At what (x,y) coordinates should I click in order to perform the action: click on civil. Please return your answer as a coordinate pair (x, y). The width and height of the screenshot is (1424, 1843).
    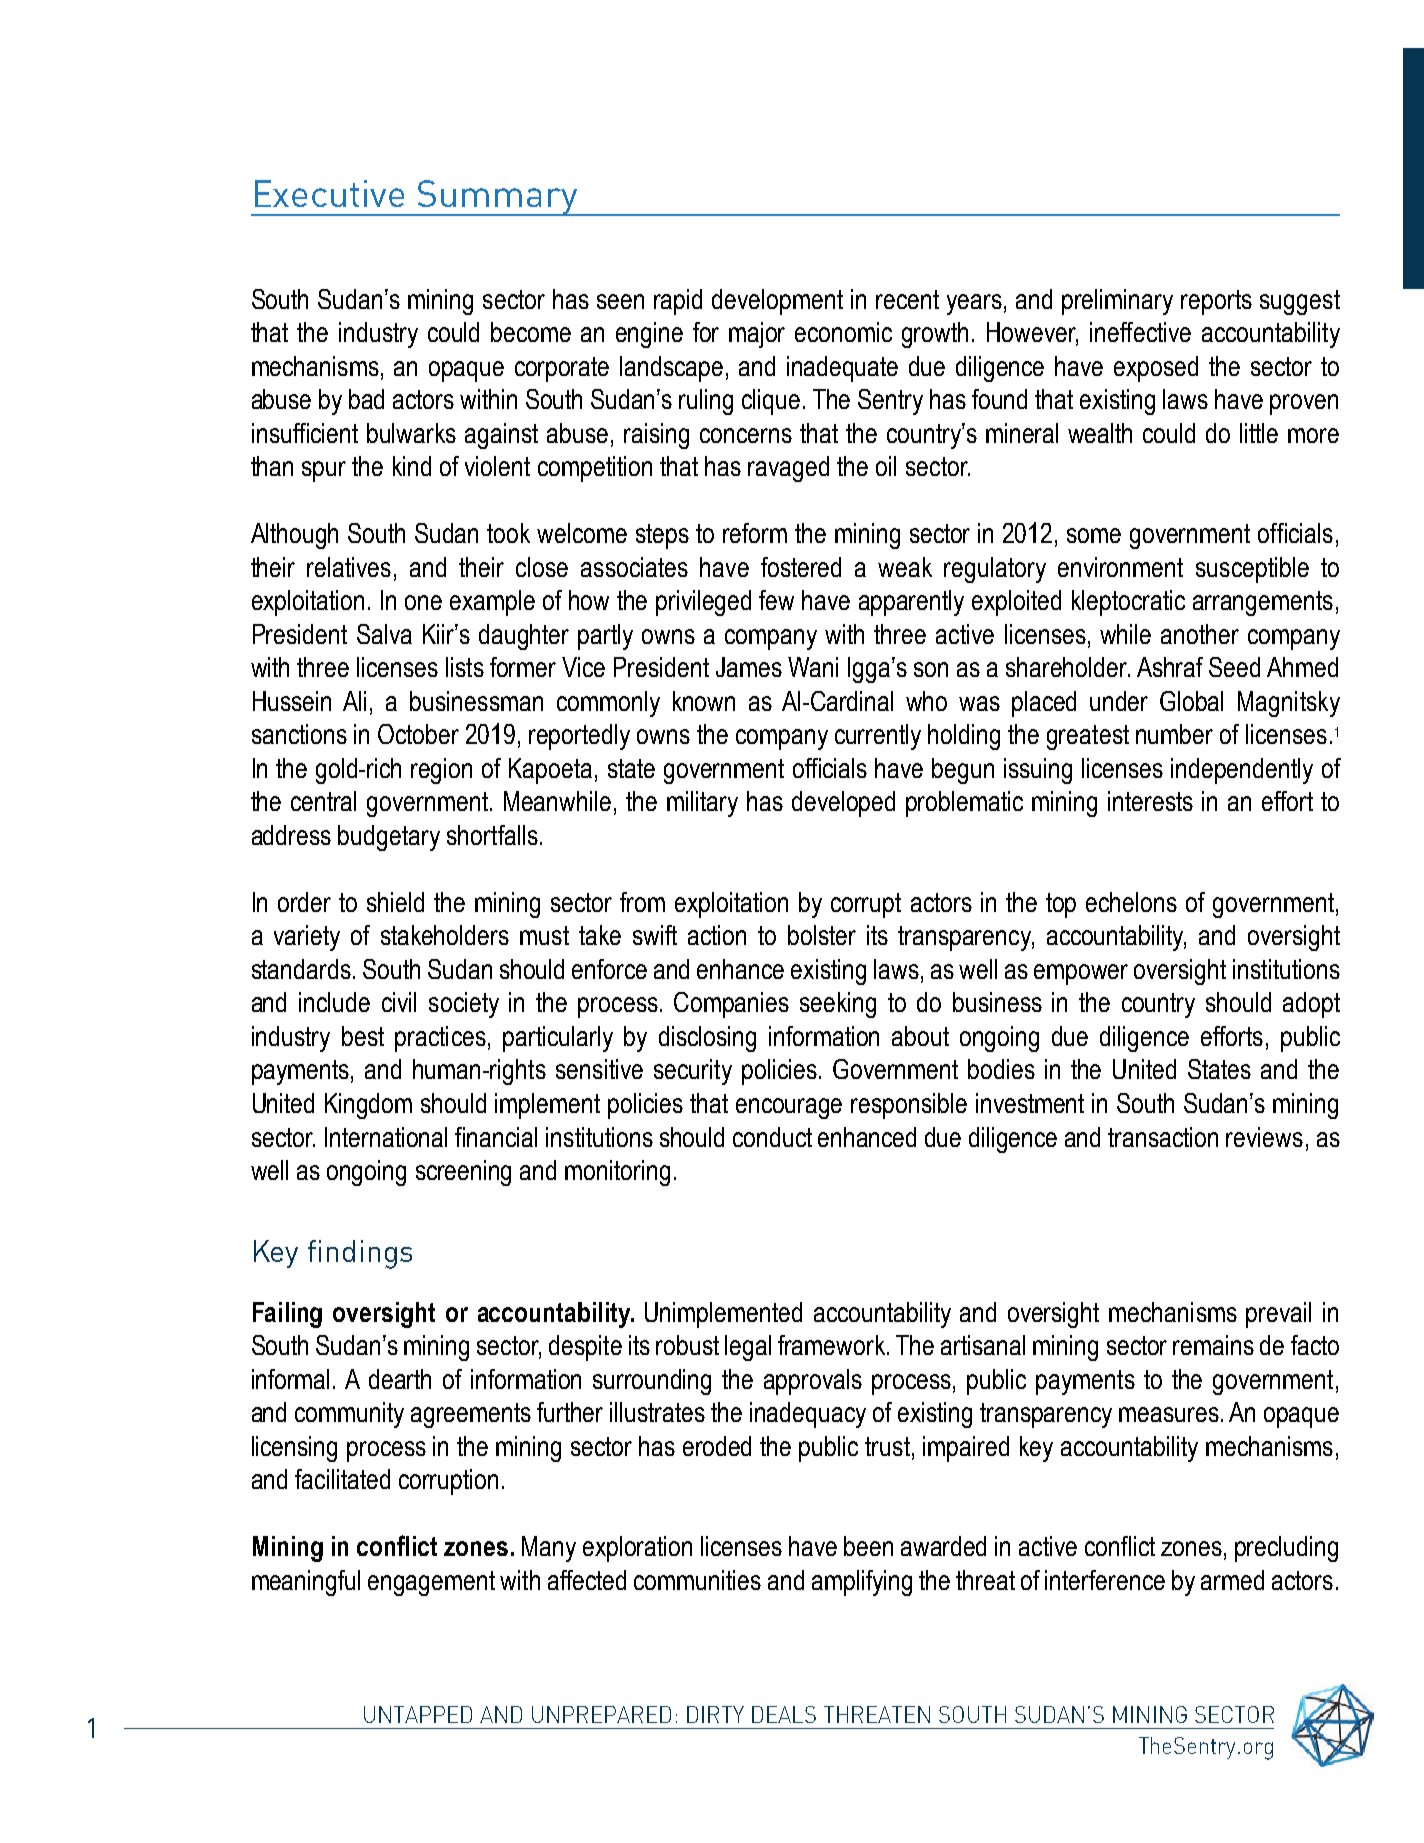
    Looking at the image, I should click on (399, 1002).
